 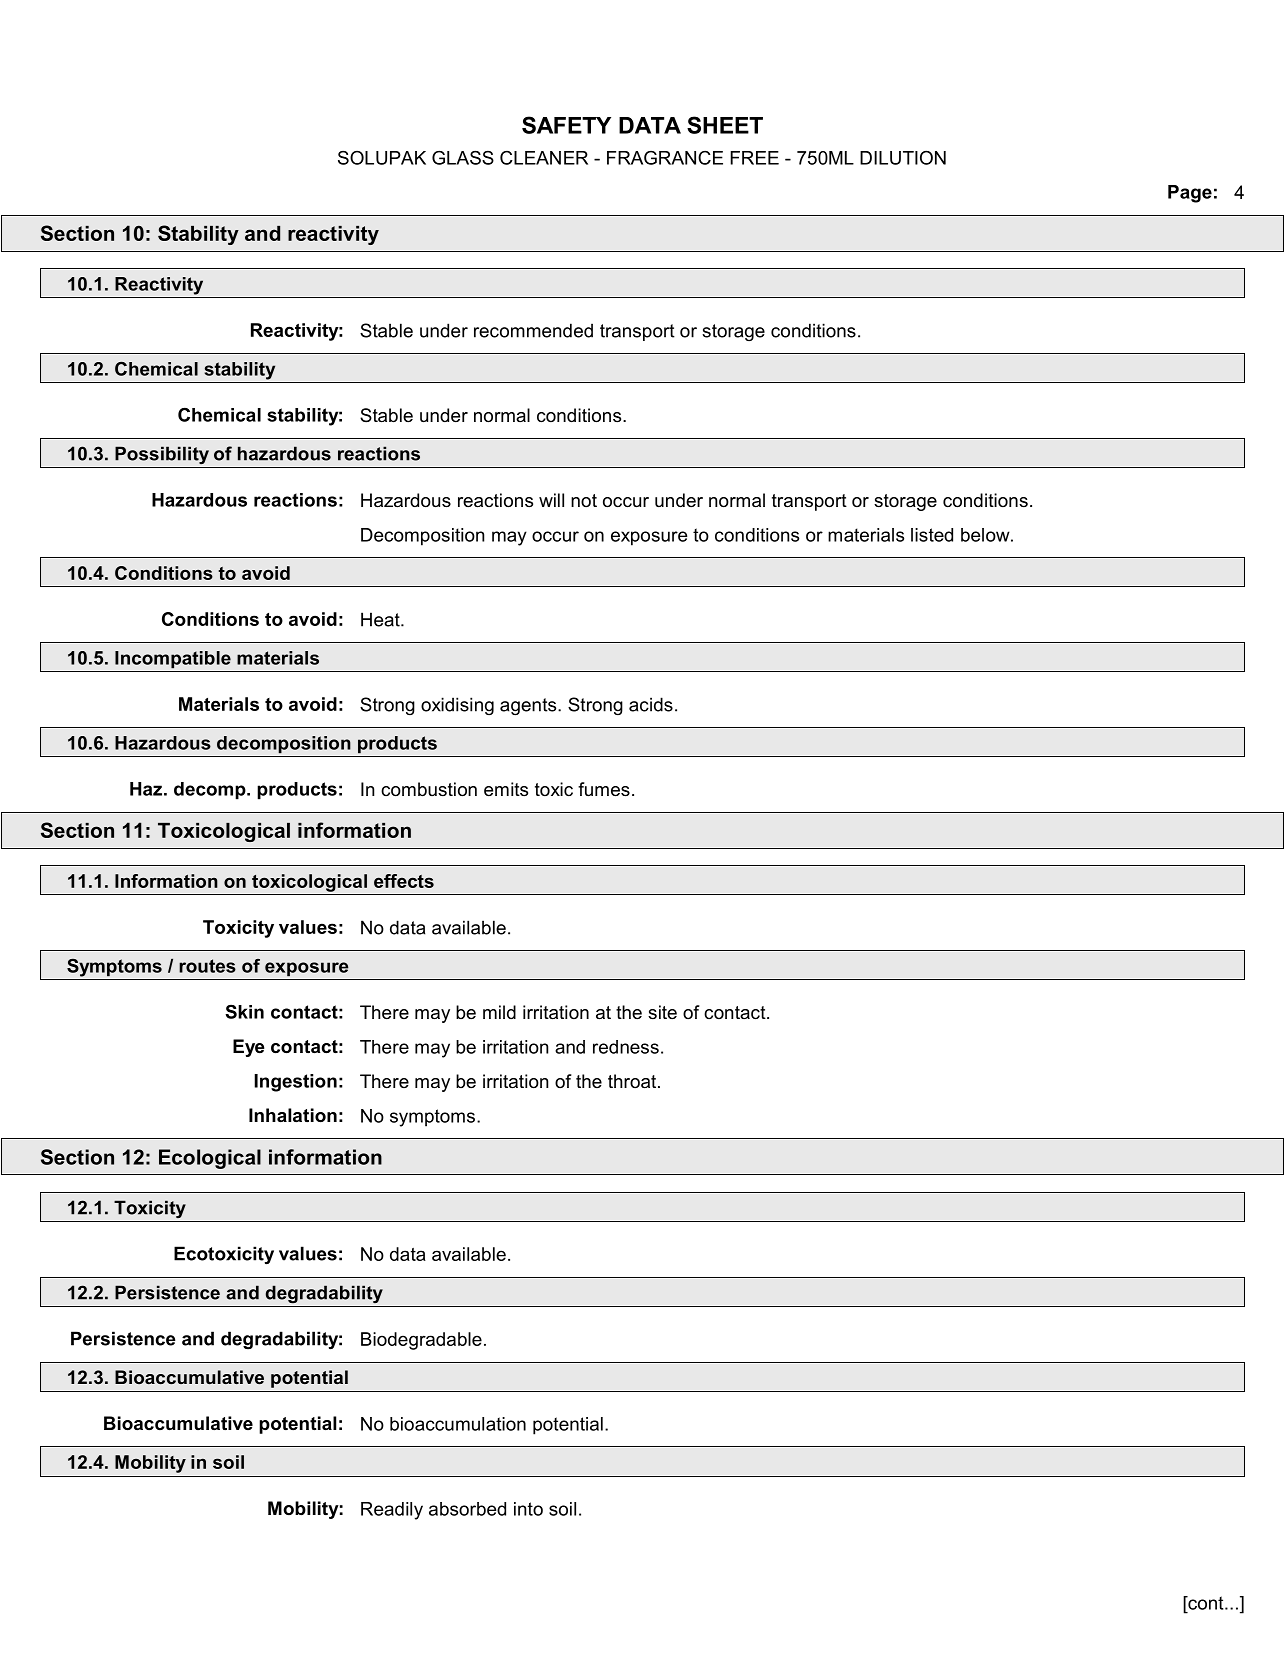 What do you see at coordinates (381, 619) in the document?
I see `Heat` at bounding box center [381, 619].
